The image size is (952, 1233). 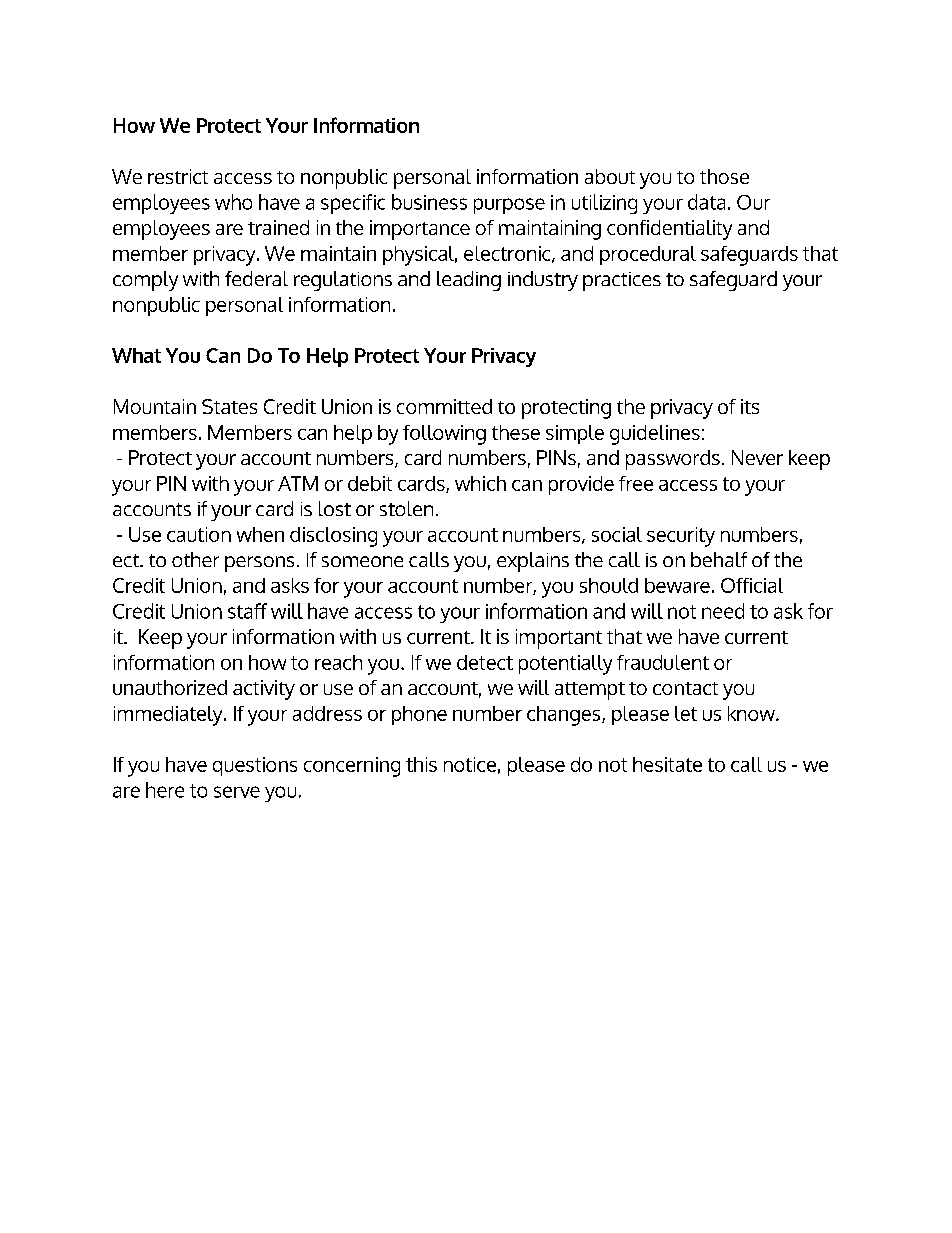 What do you see at coordinates (233, 202) in the screenshot?
I see `who` at bounding box center [233, 202].
